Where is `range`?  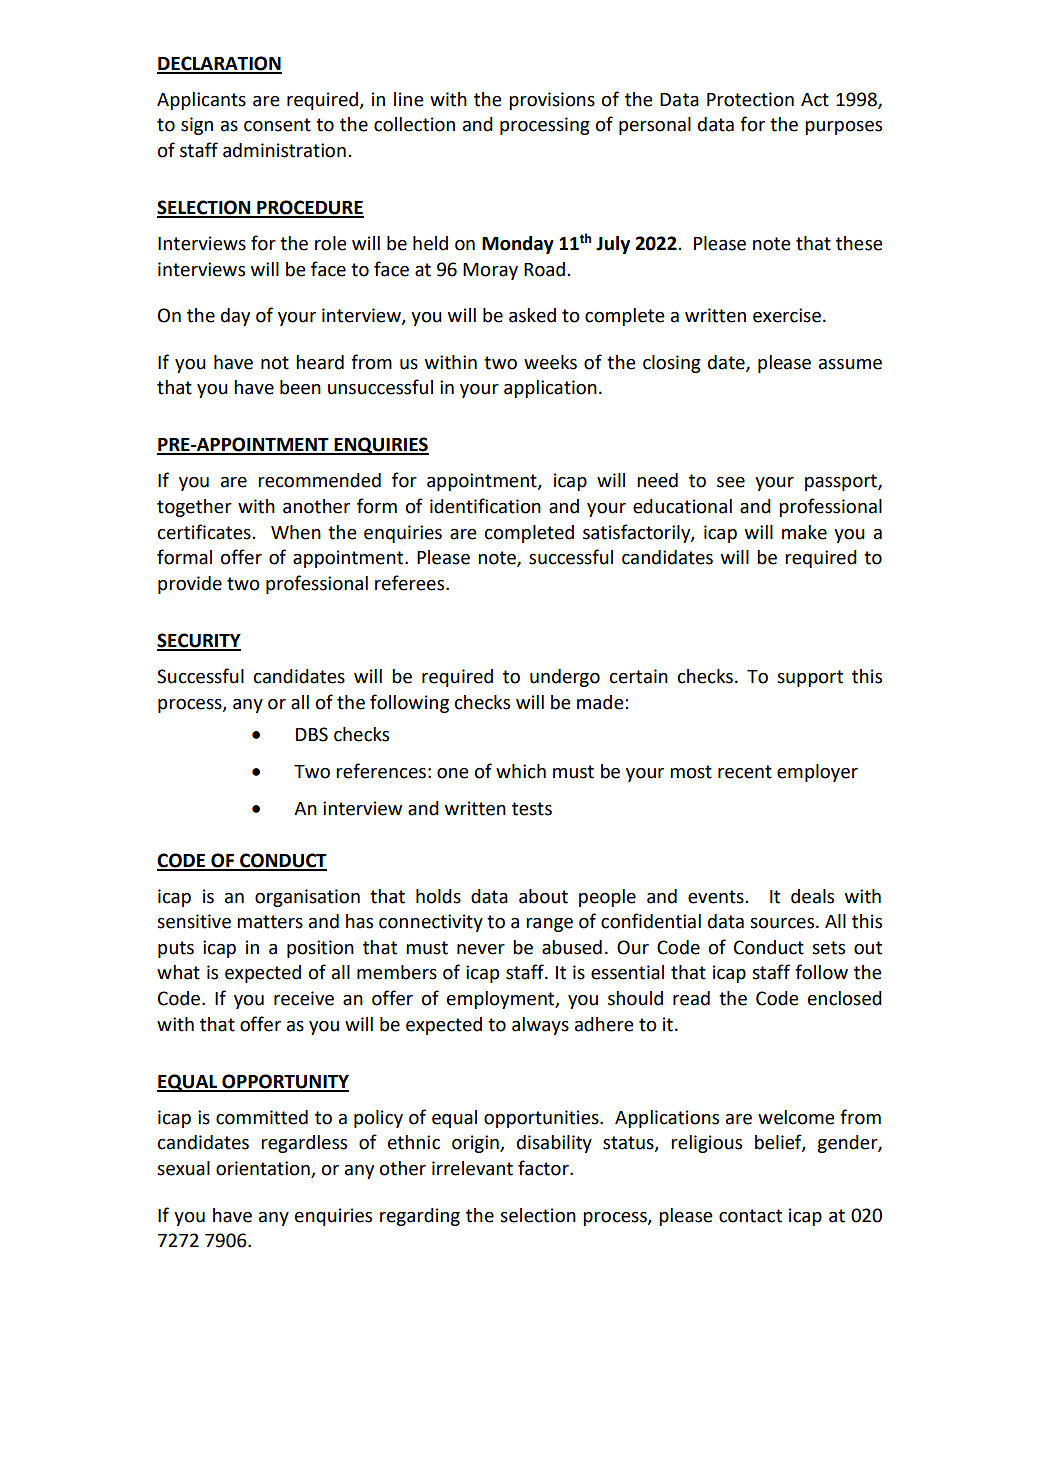 range is located at coordinates (549, 925).
